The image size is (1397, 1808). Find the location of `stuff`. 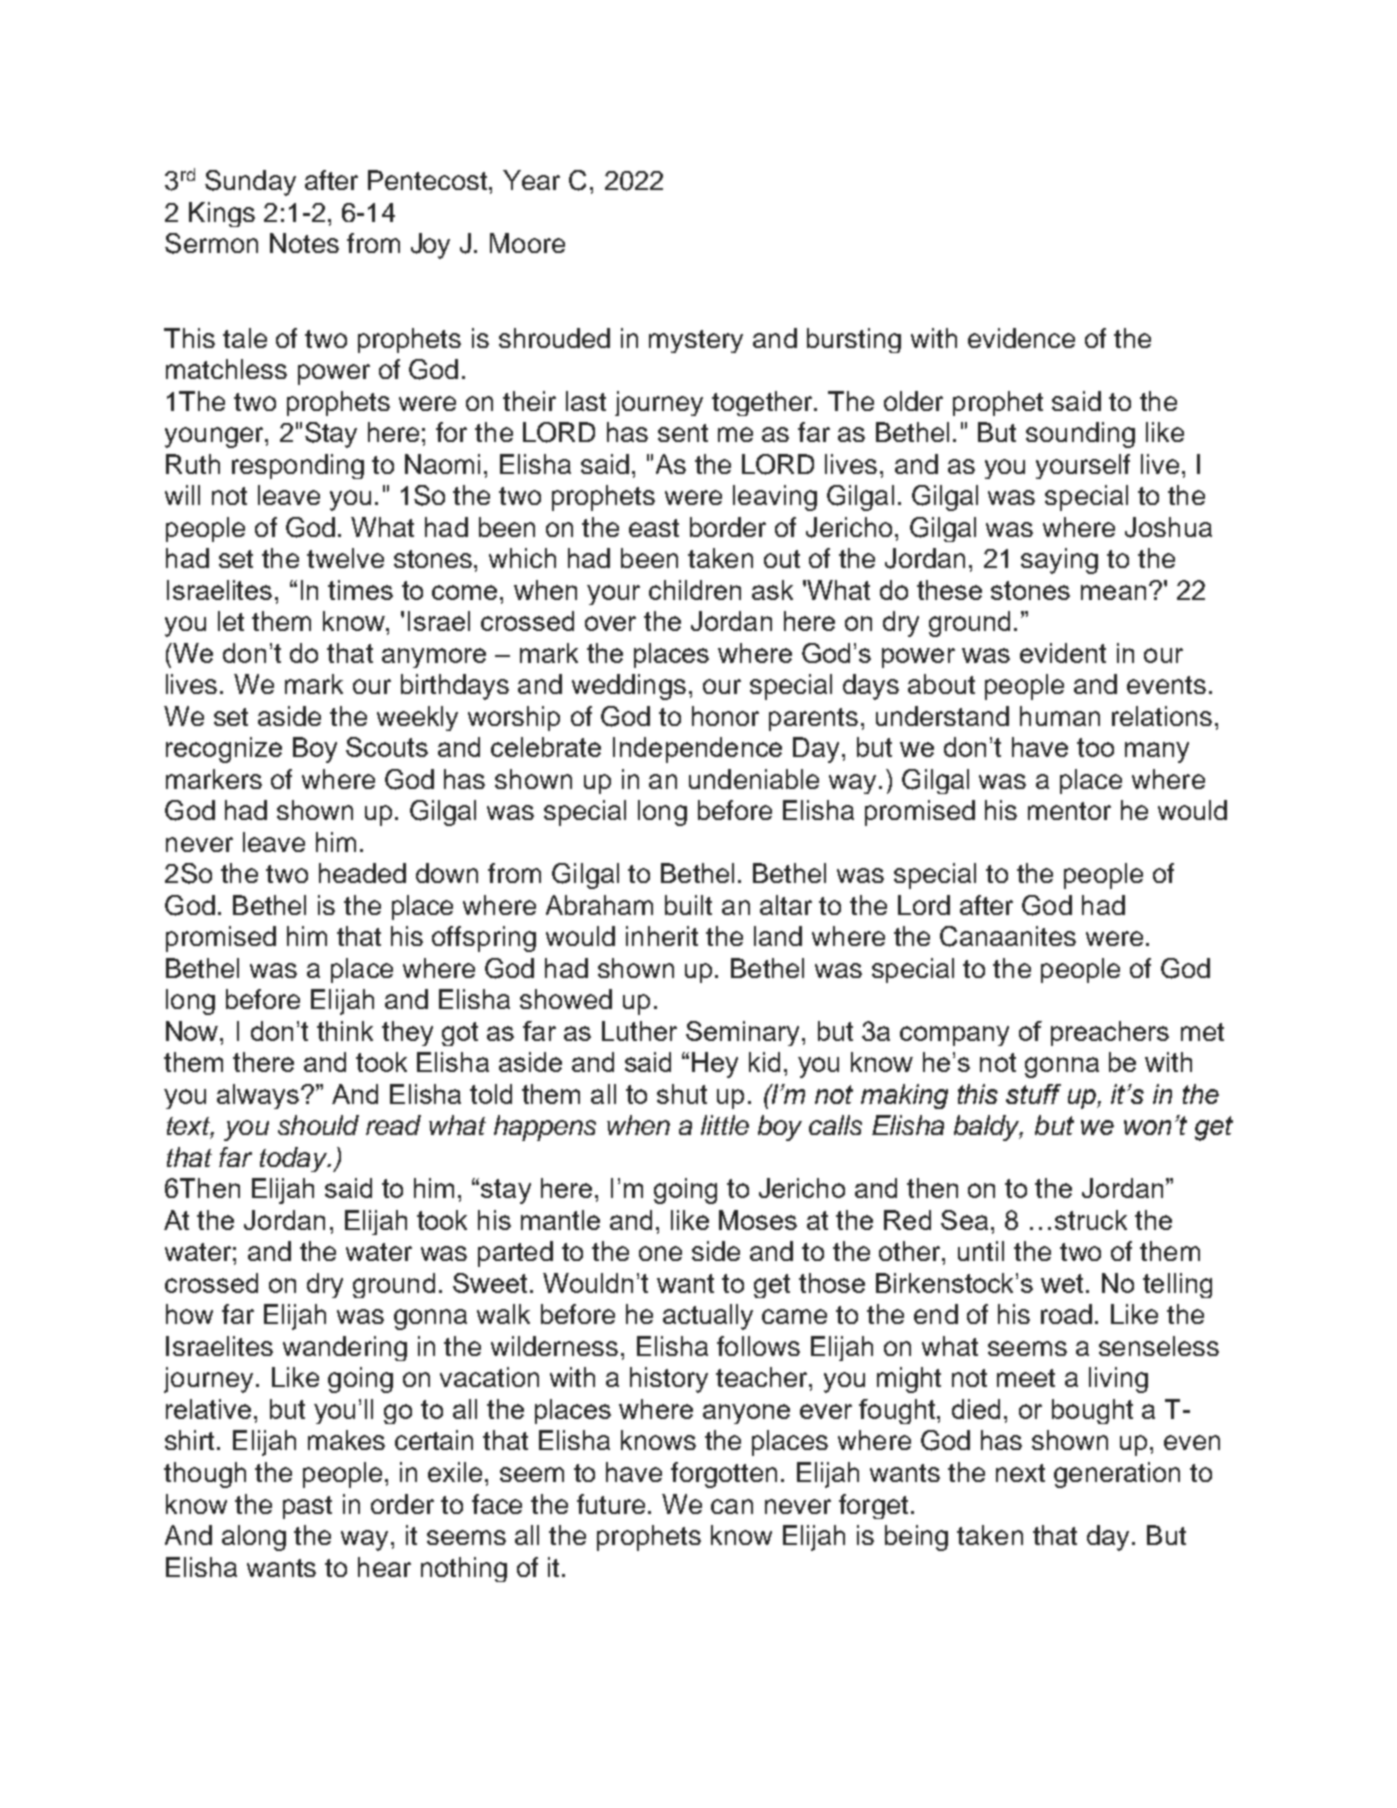

stuff is located at coordinates (1033, 1094).
